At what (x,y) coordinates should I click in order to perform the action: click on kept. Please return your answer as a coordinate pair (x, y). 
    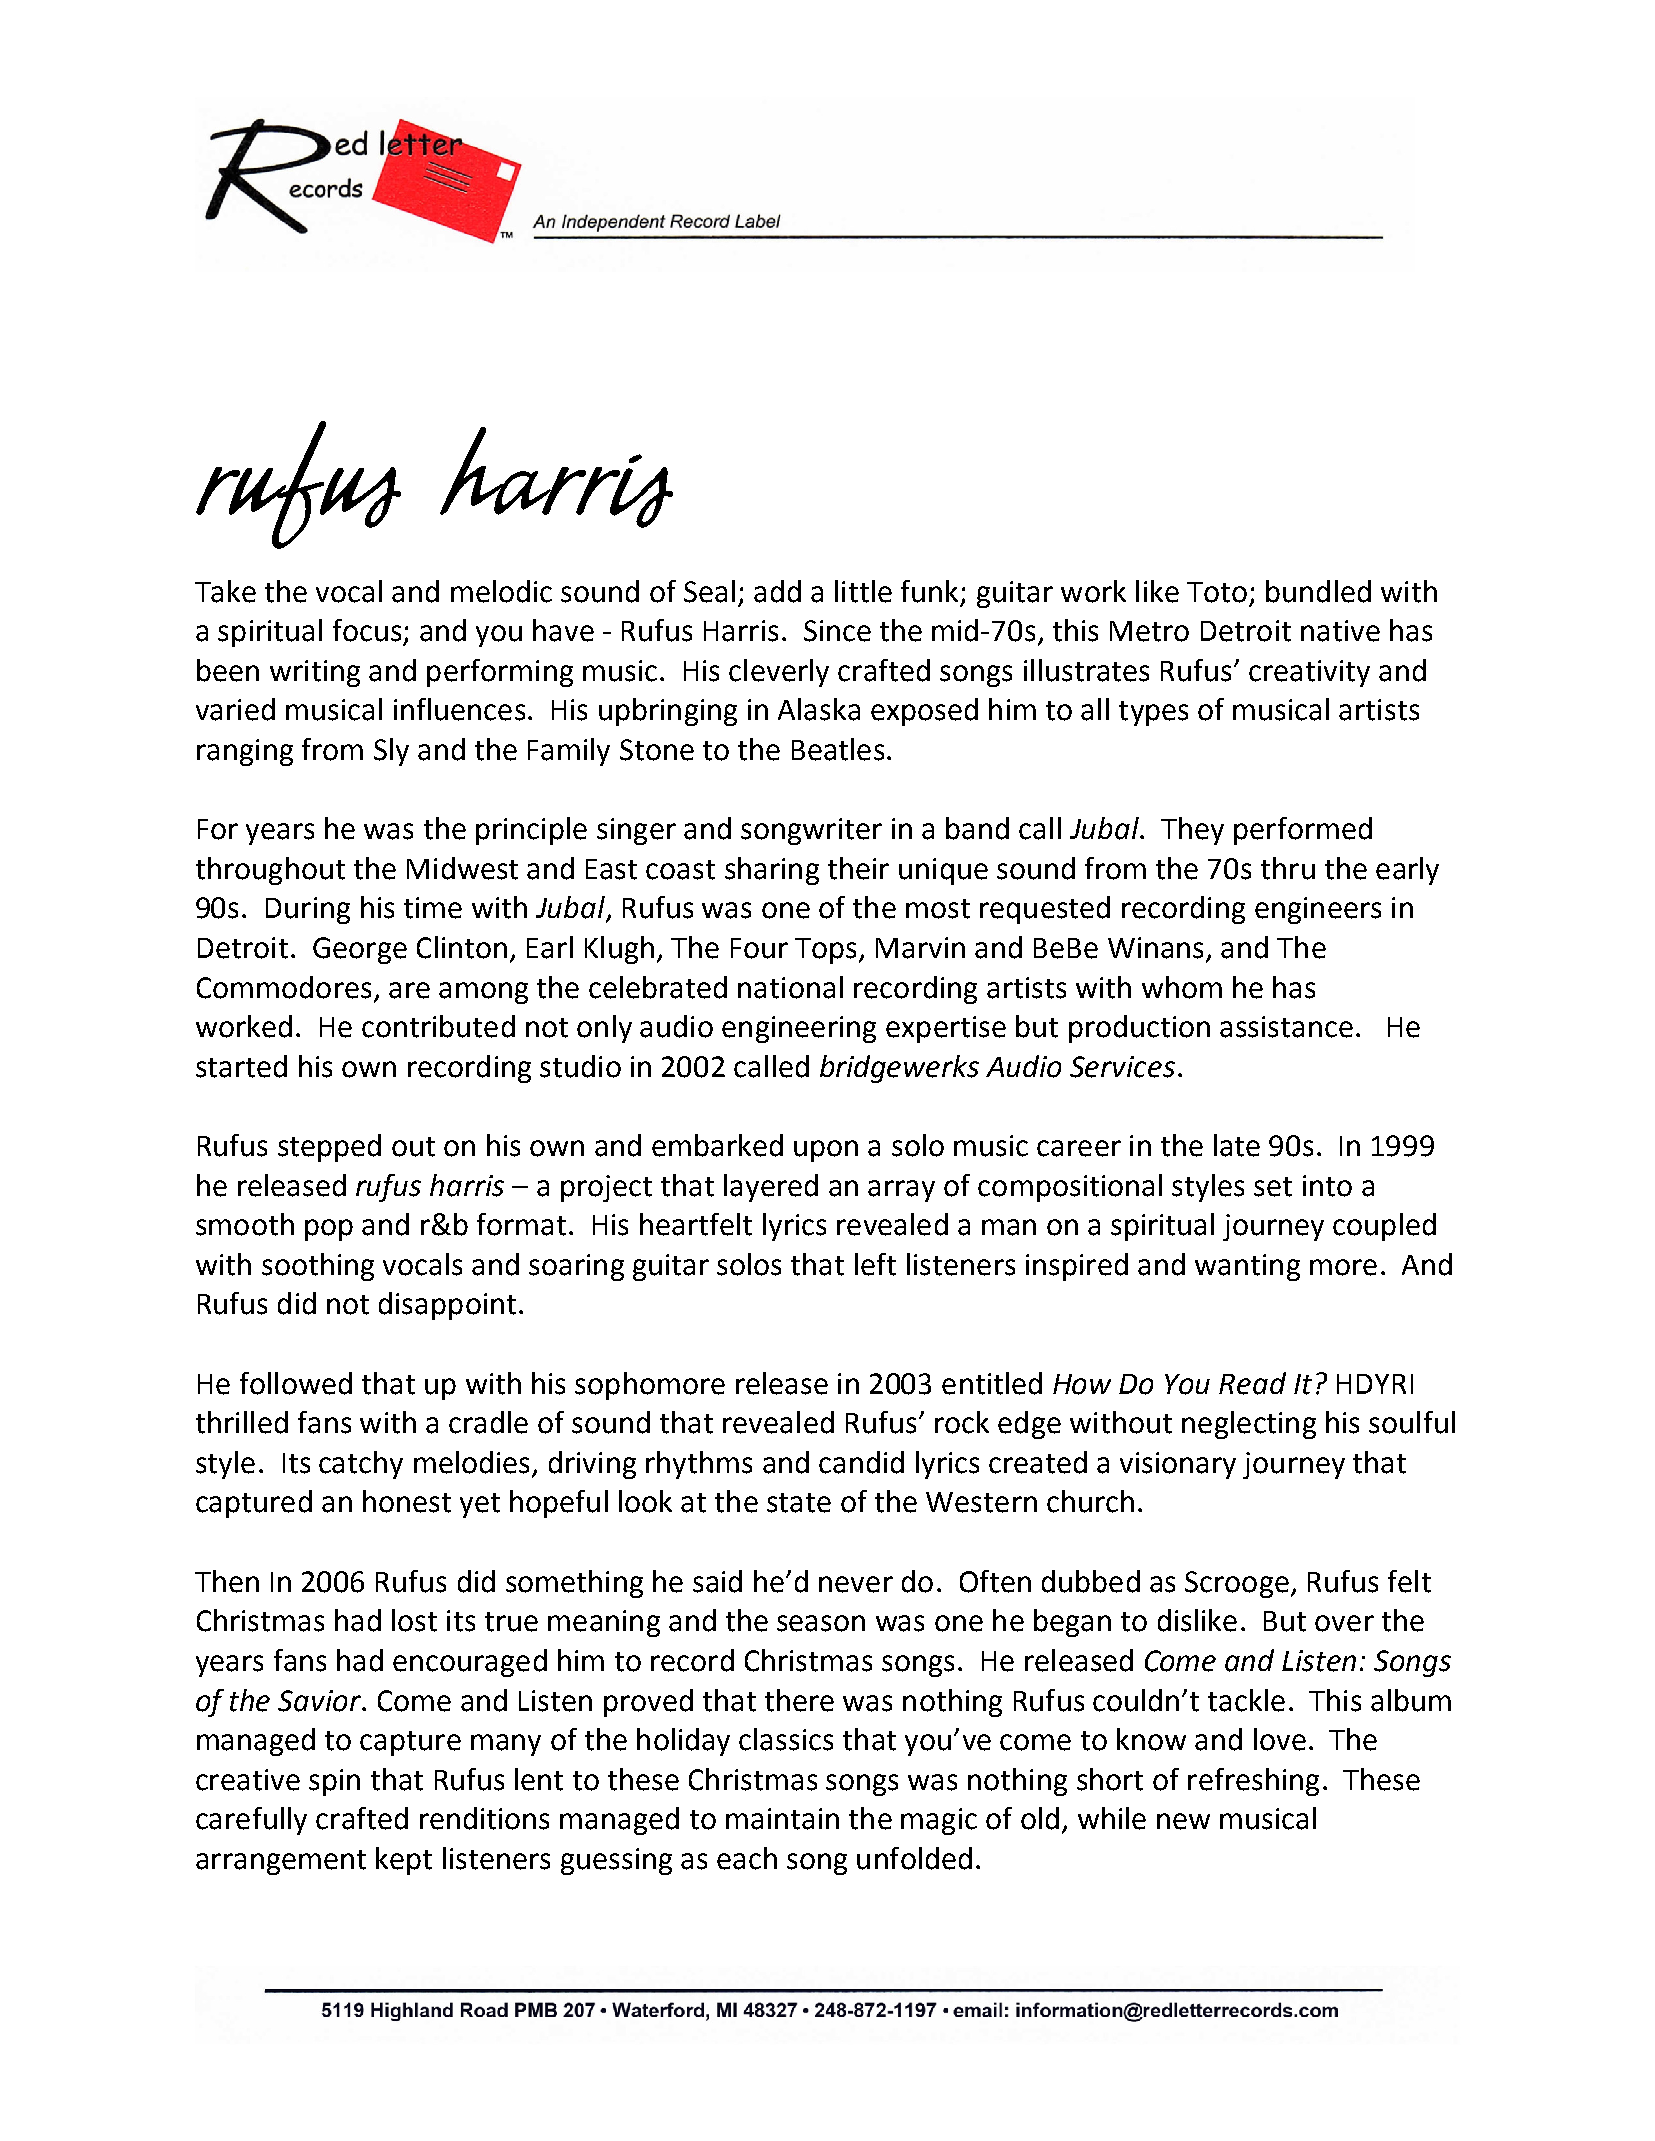
    Looking at the image, I should click on (404, 1861).
